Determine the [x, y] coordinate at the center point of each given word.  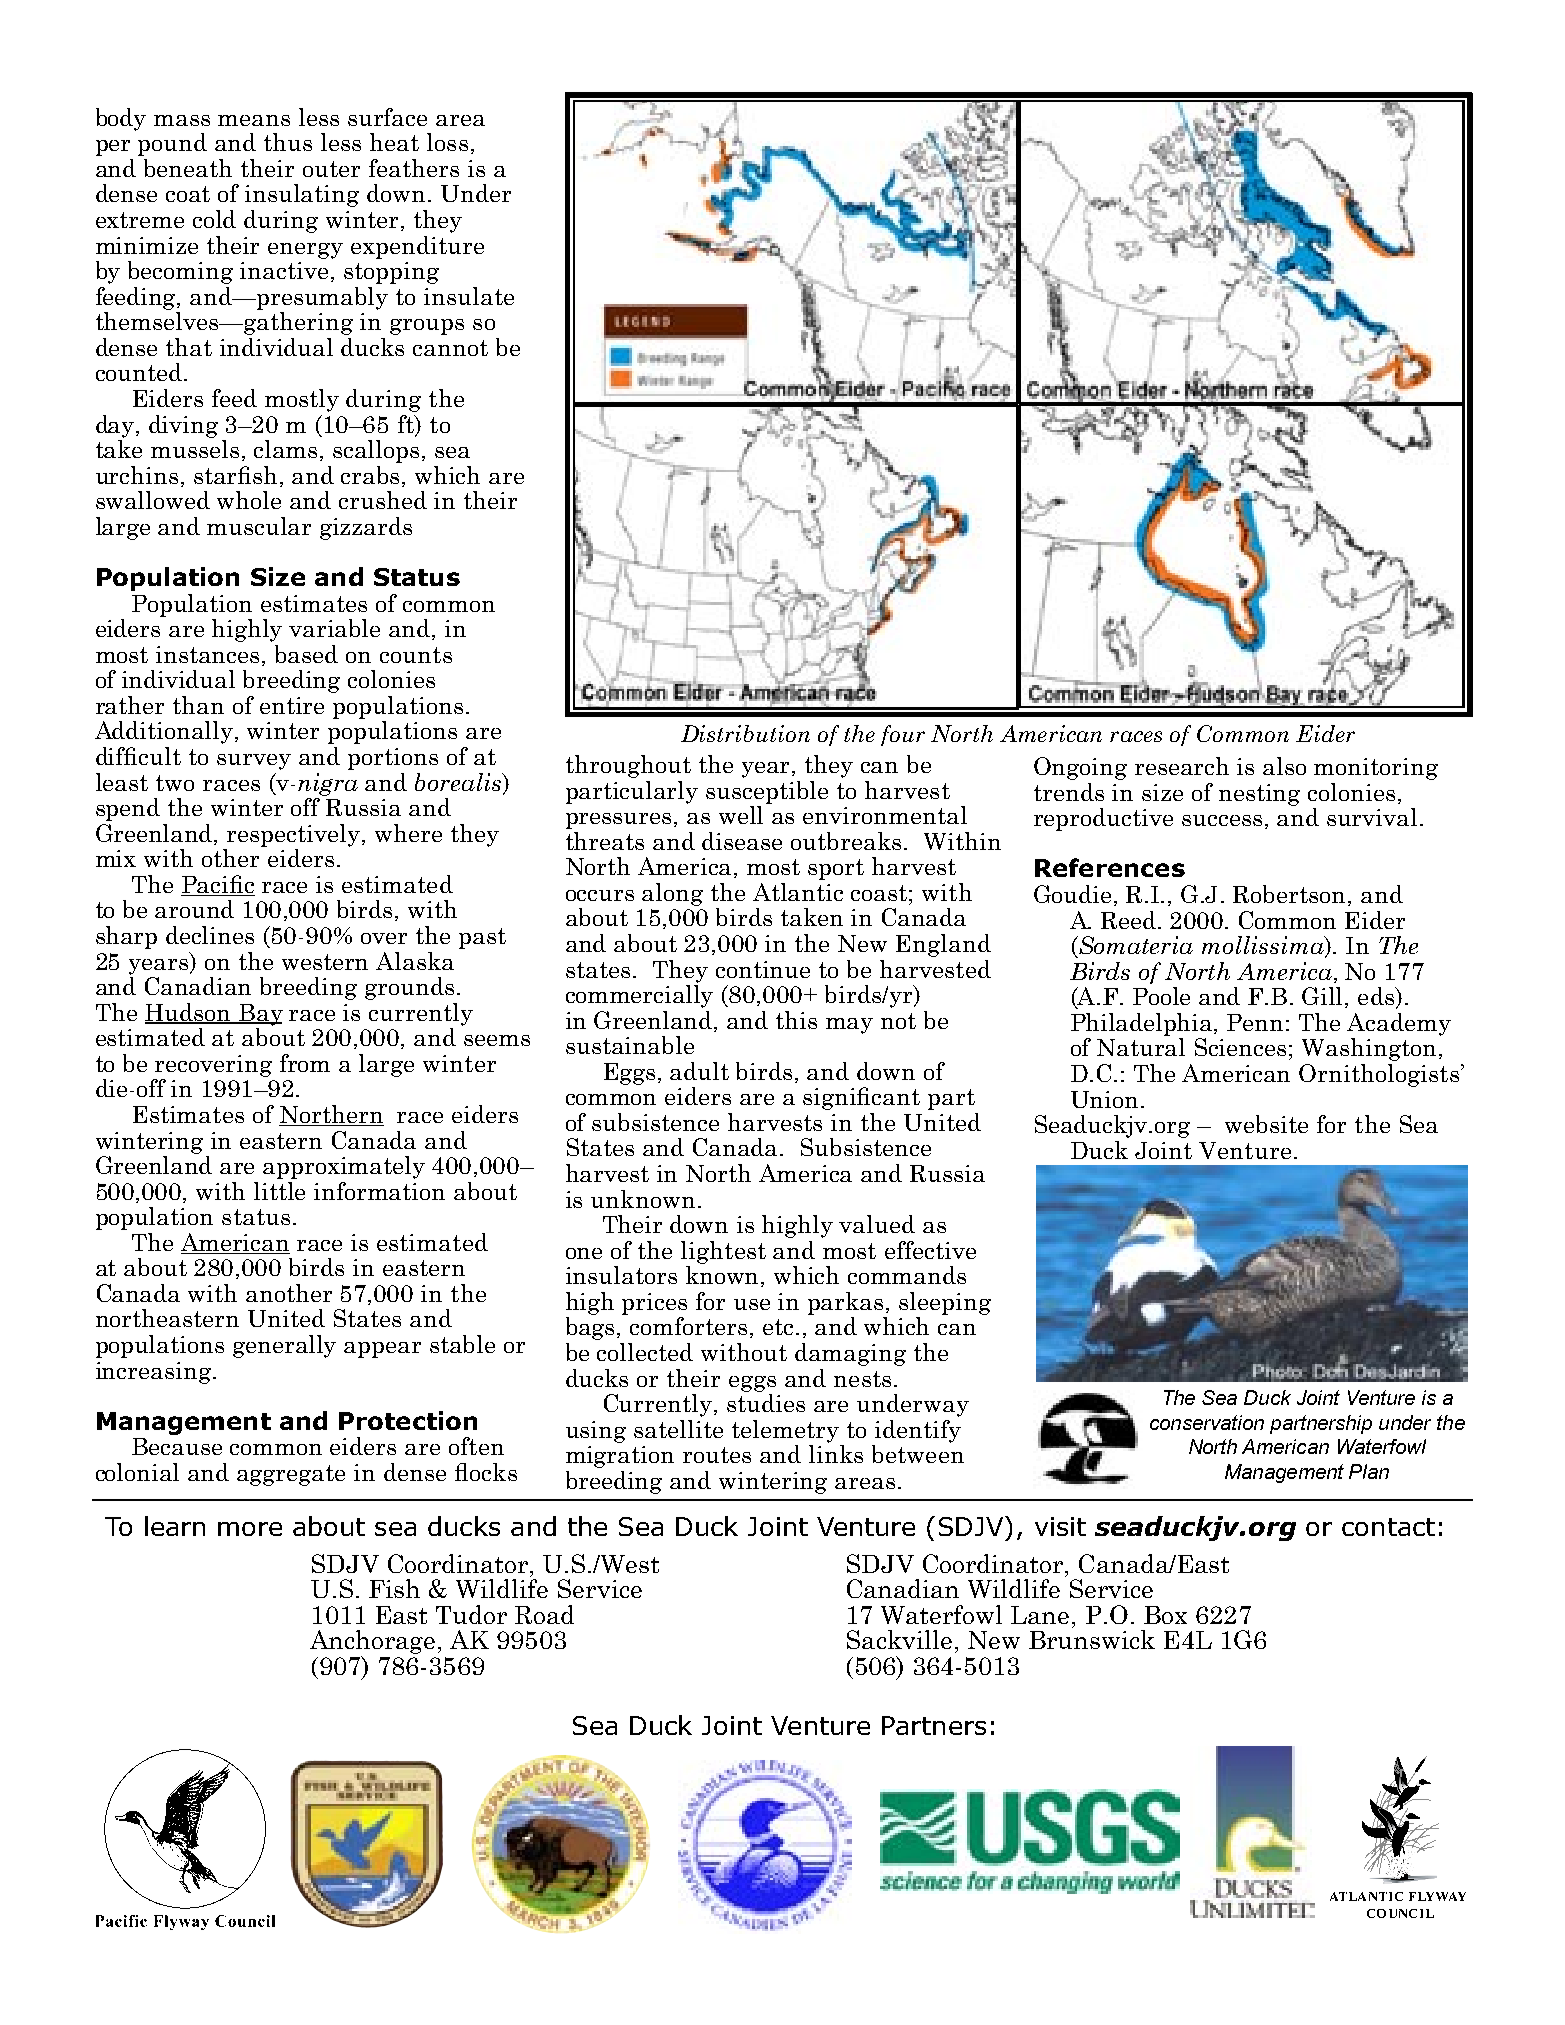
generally [284, 1346]
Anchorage [372, 1643]
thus [288, 142]
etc [780, 1327]
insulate [469, 296]
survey [254, 762]
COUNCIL [1400, 1913]
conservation [1207, 1422]
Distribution [745, 733]
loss [447, 142]
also [1284, 766]
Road [544, 1614]
